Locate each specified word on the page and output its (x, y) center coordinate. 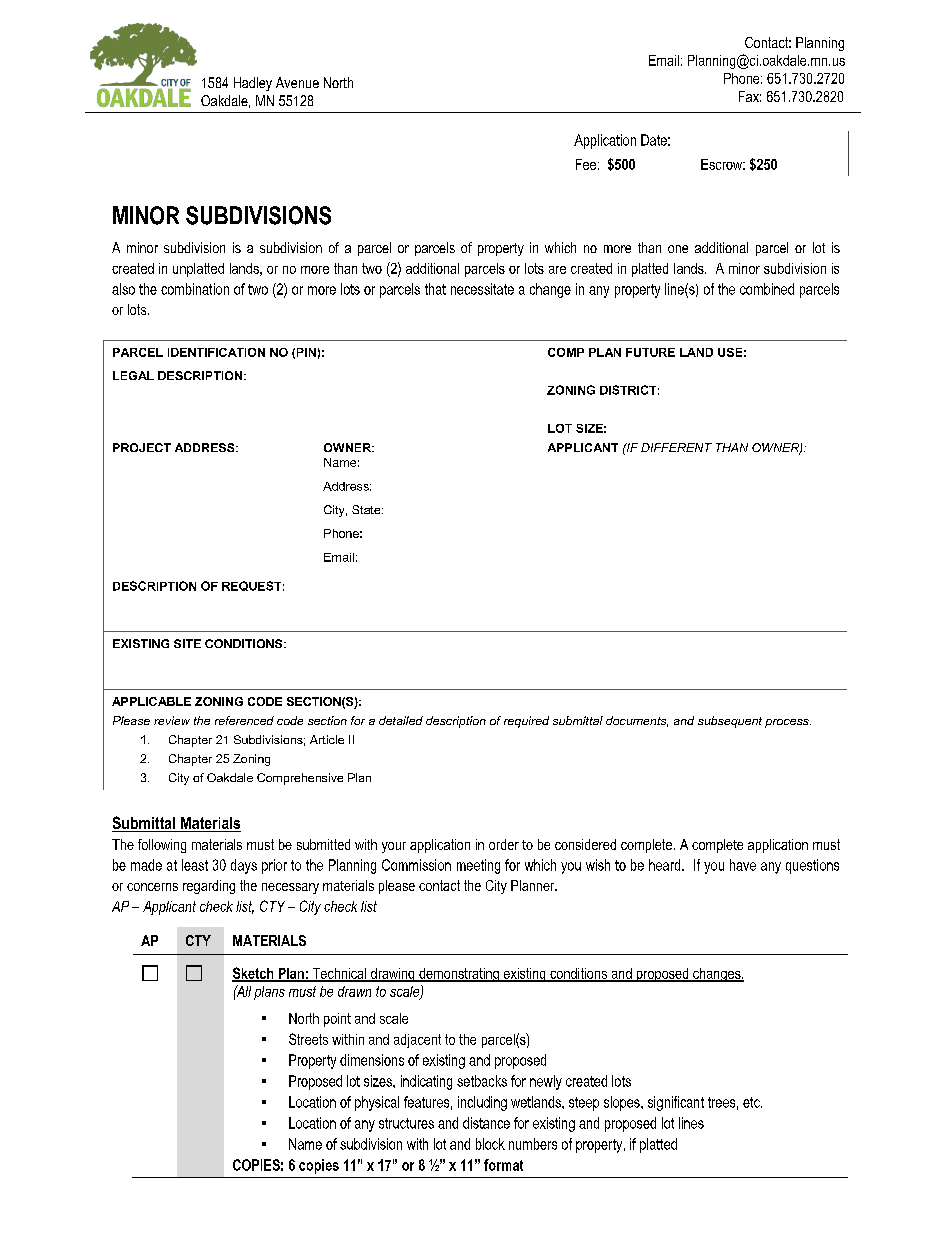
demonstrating (459, 975)
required (526, 722)
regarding (209, 887)
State (367, 509)
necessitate (482, 289)
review (172, 720)
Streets (308, 1039)
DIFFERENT (676, 447)
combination (195, 289)
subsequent (730, 722)
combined (767, 289)
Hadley (253, 84)
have (743, 865)
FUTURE (650, 352)
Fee (586, 164)
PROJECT (142, 447)
